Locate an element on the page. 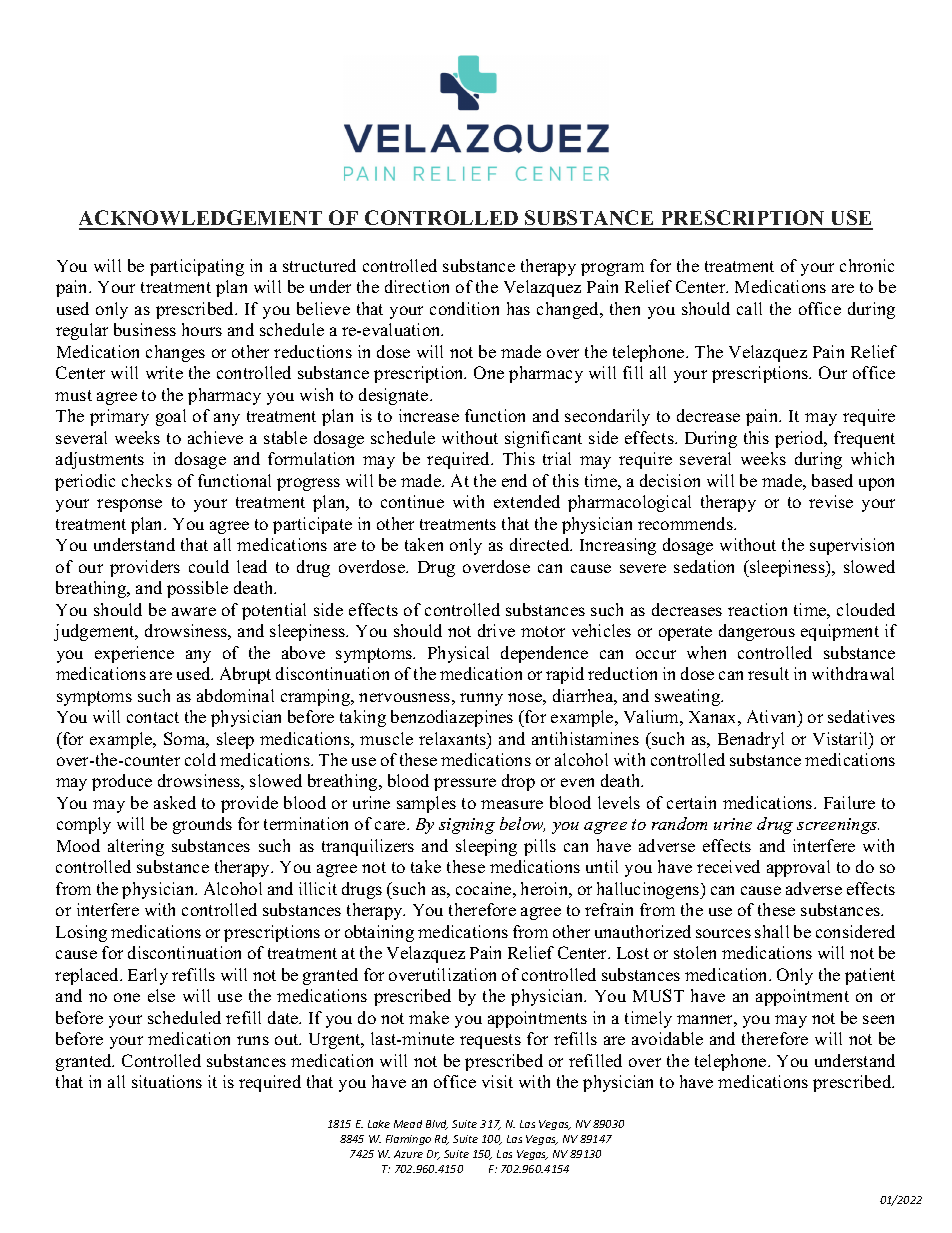 This page has width=952, height=1233. contact is located at coordinates (153, 717).
